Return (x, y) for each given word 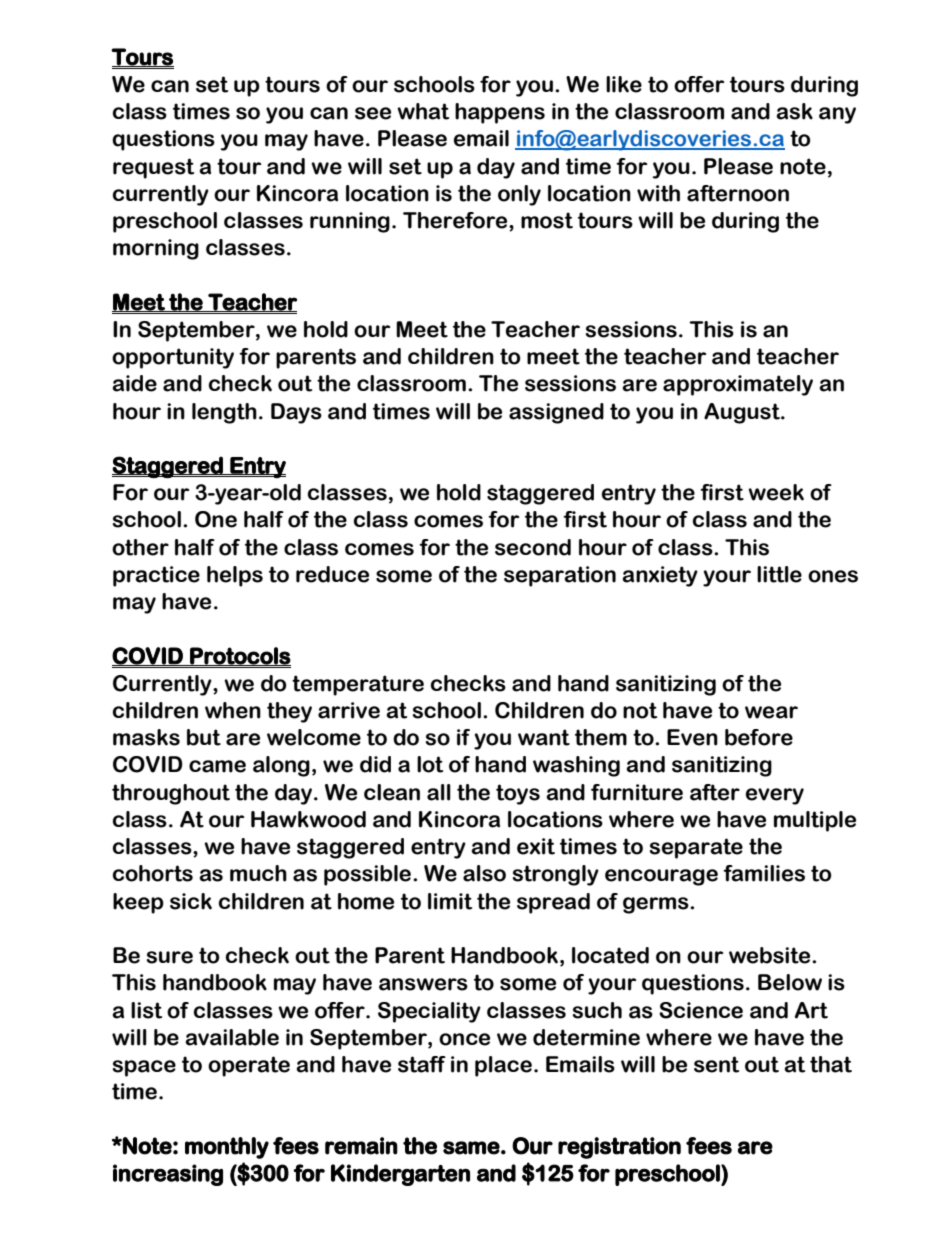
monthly (227, 1148)
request (153, 168)
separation (560, 576)
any (837, 115)
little (779, 574)
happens (500, 113)
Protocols (239, 656)
